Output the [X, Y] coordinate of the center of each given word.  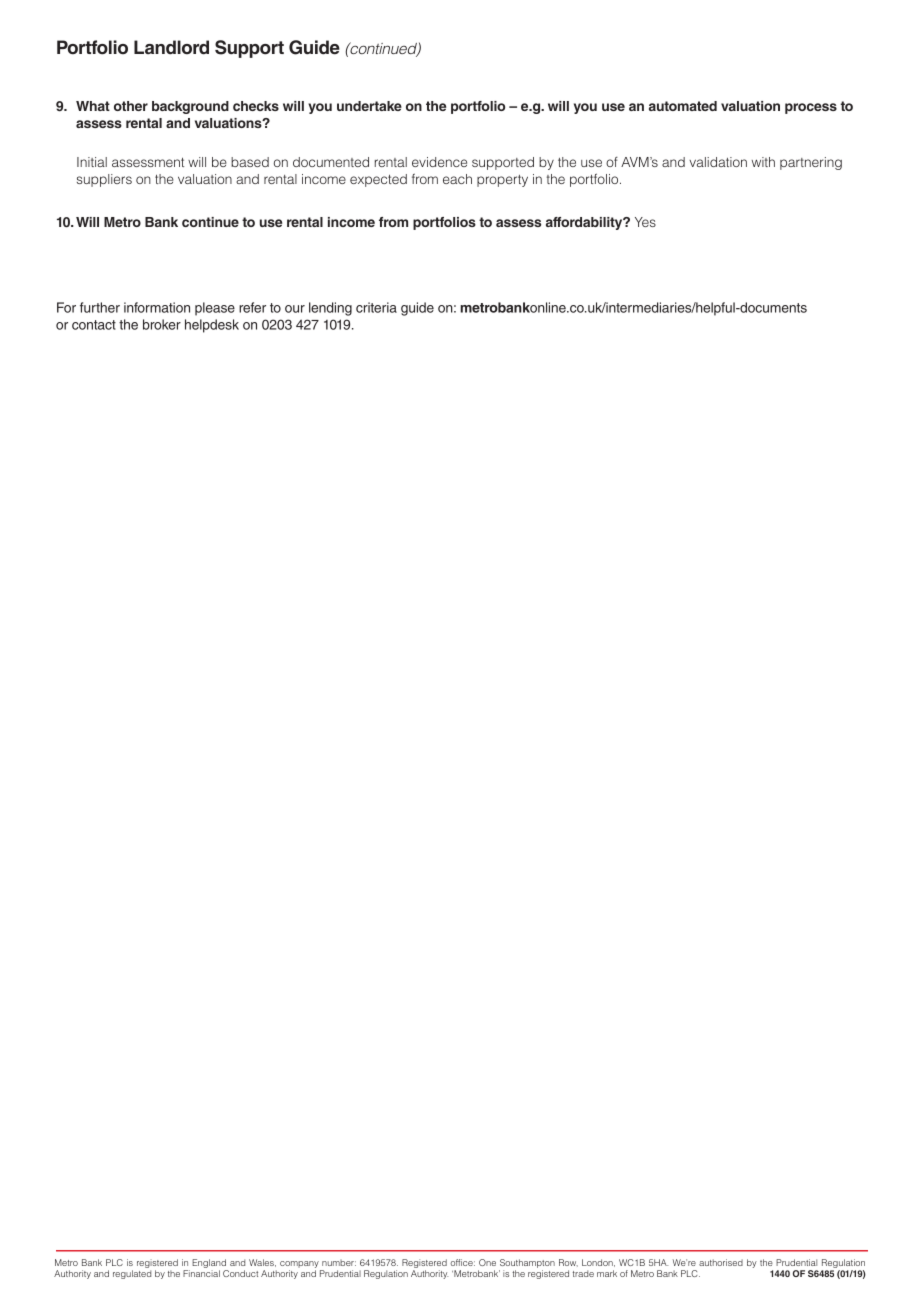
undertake [369, 106]
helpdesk [212, 326]
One [487, 1262]
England [210, 1265]
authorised [721, 1262]
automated [683, 106]
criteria [376, 307]
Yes [645, 222]
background [190, 107]
